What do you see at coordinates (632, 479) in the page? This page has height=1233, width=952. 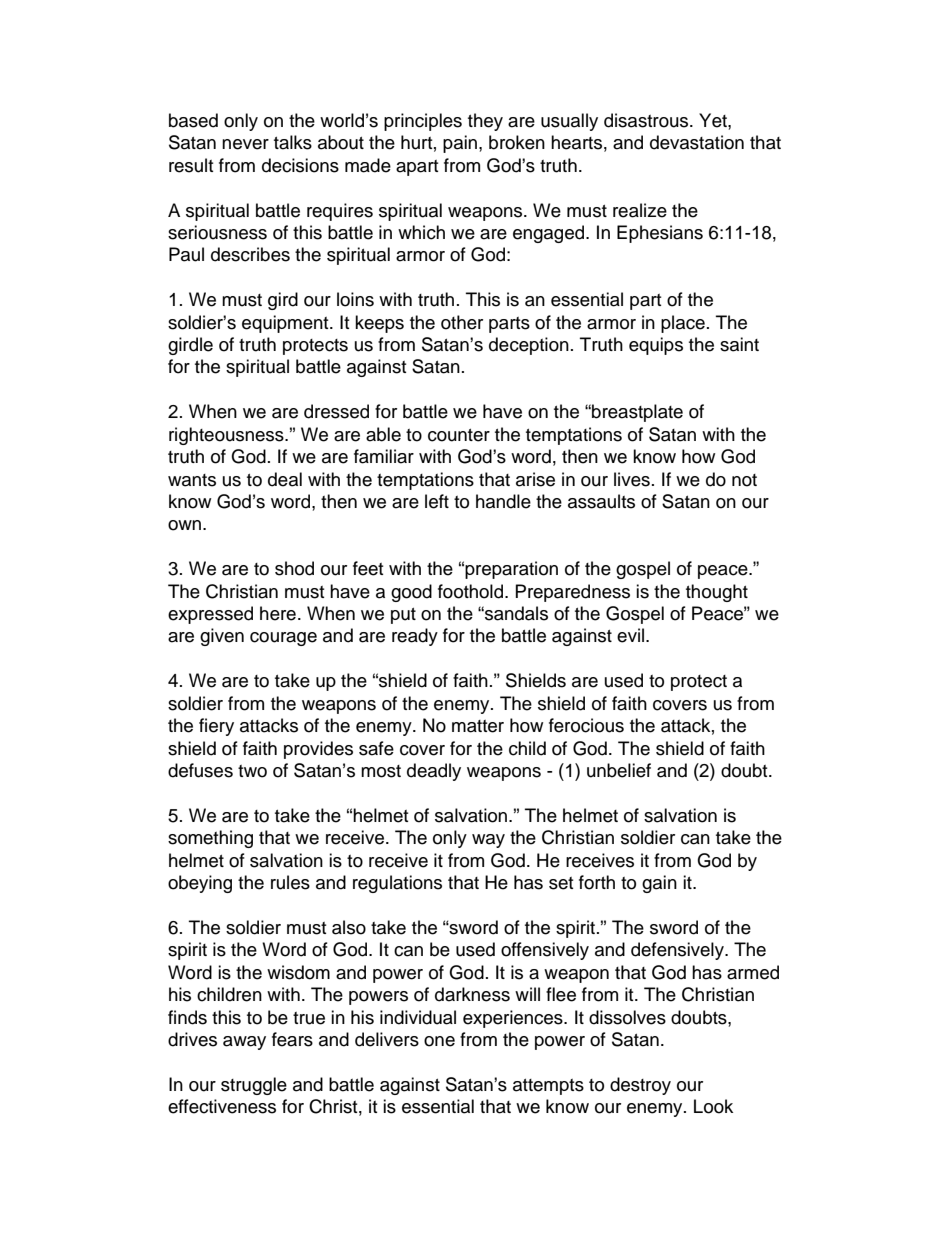 I see `lives` at bounding box center [632, 479].
